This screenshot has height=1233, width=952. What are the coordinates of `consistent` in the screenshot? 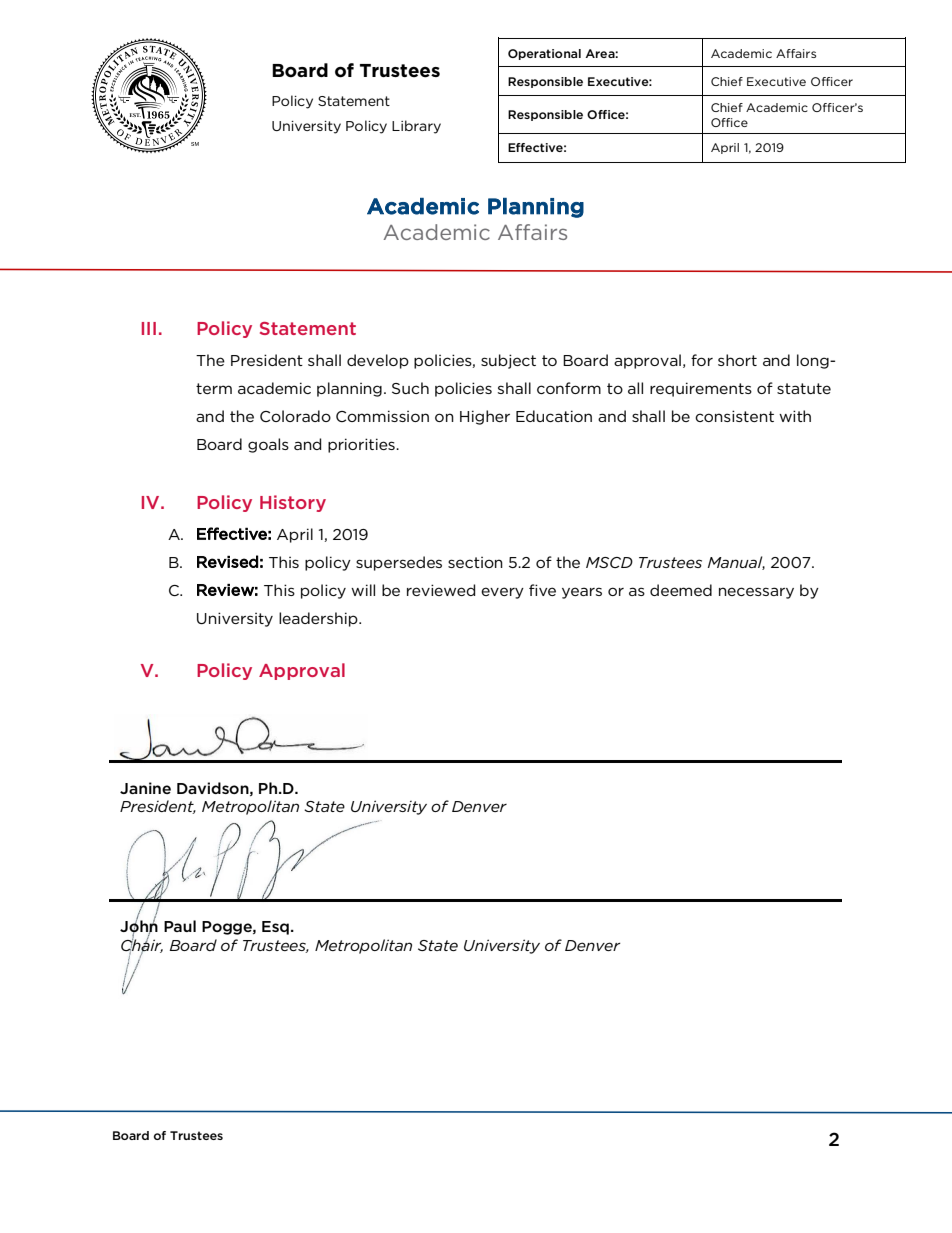 It's located at (734, 416).
